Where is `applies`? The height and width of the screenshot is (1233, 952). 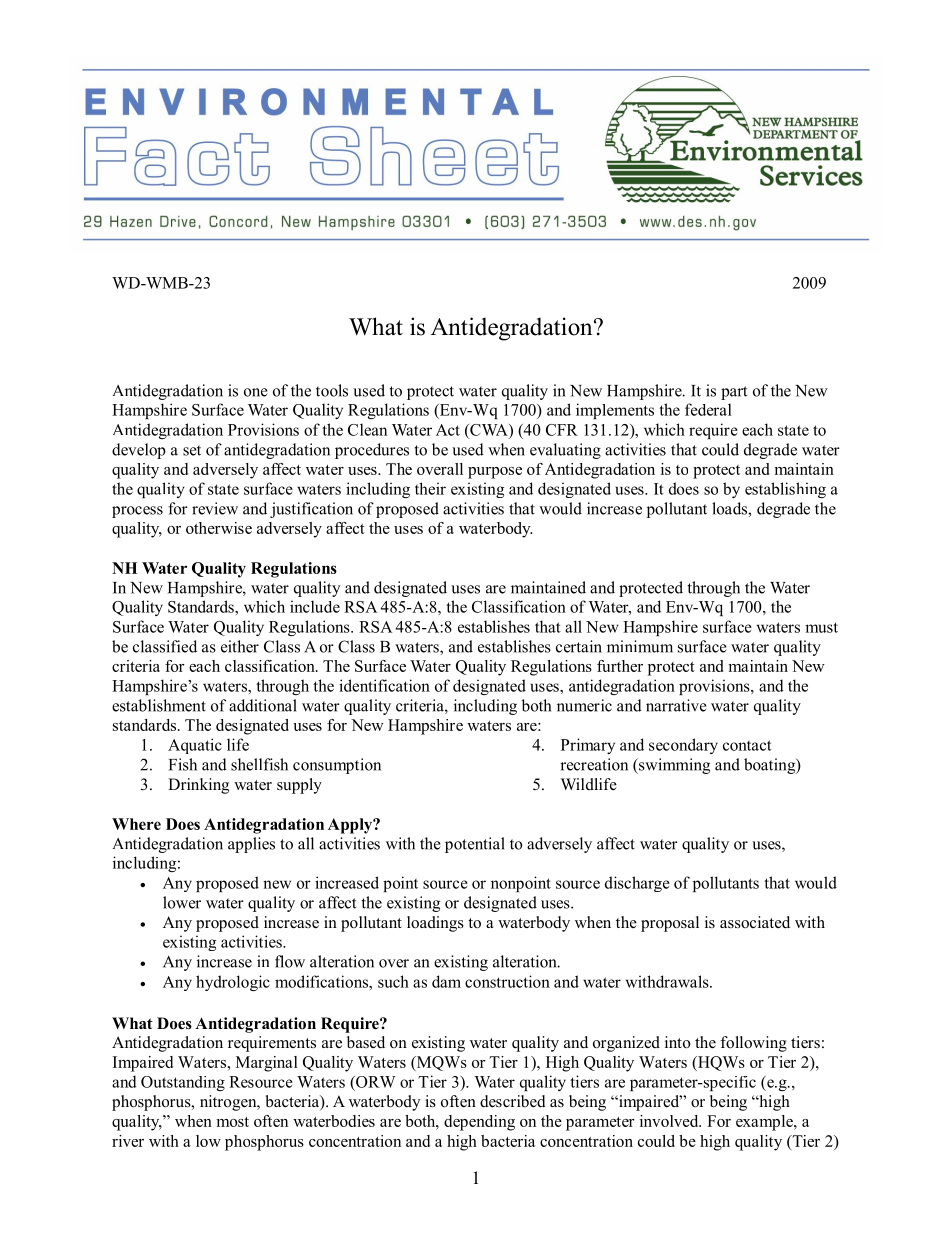 applies is located at coordinates (251, 845).
